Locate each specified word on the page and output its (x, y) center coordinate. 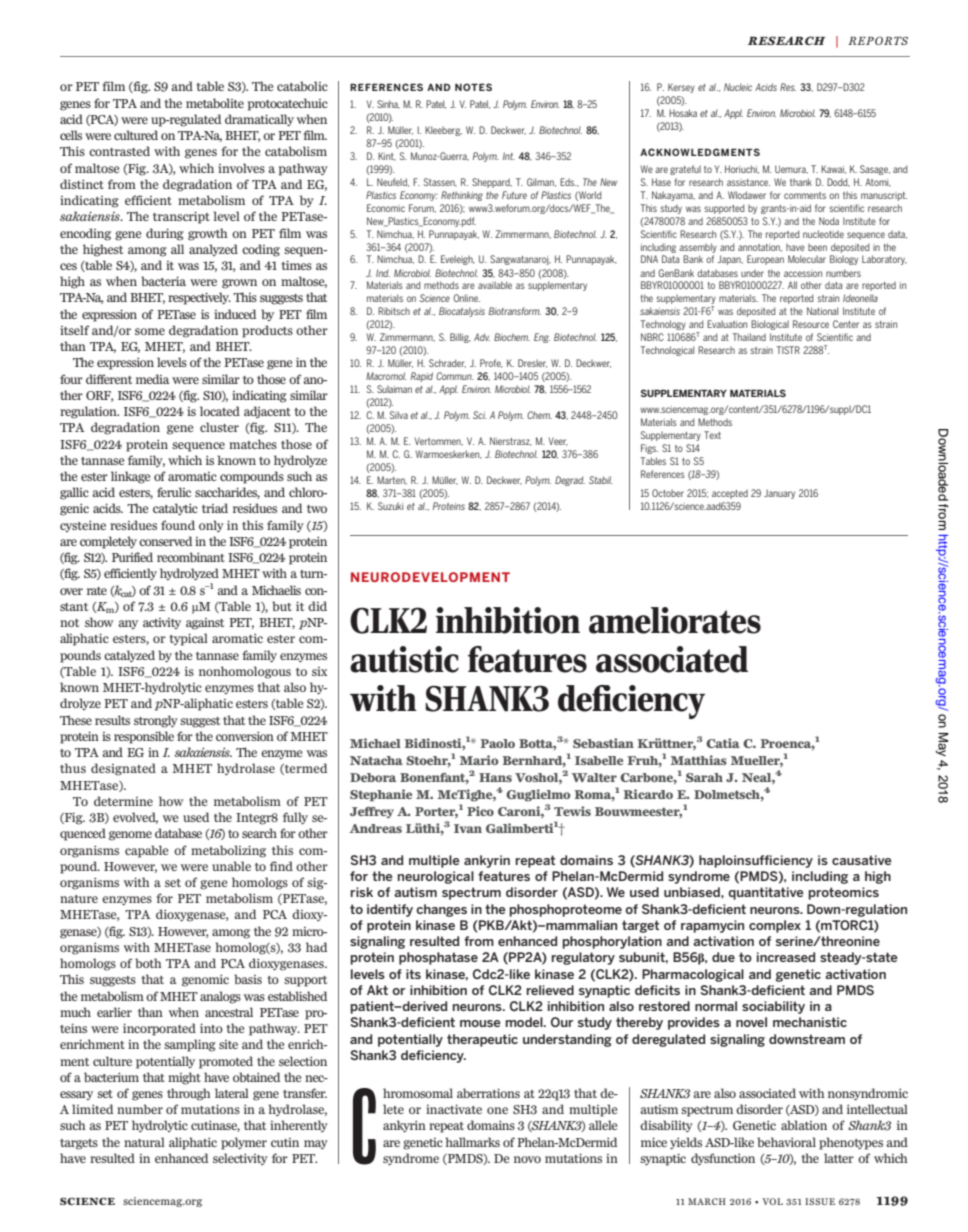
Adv (482, 337)
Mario (479, 760)
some (150, 331)
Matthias (698, 760)
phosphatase (438, 958)
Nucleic (738, 87)
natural (144, 1142)
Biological (770, 325)
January (779, 494)
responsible (144, 737)
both (148, 963)
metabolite (215, 103)
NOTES (473, 87)
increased (786, 957)
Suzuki (390, 506)
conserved (165, 541)
